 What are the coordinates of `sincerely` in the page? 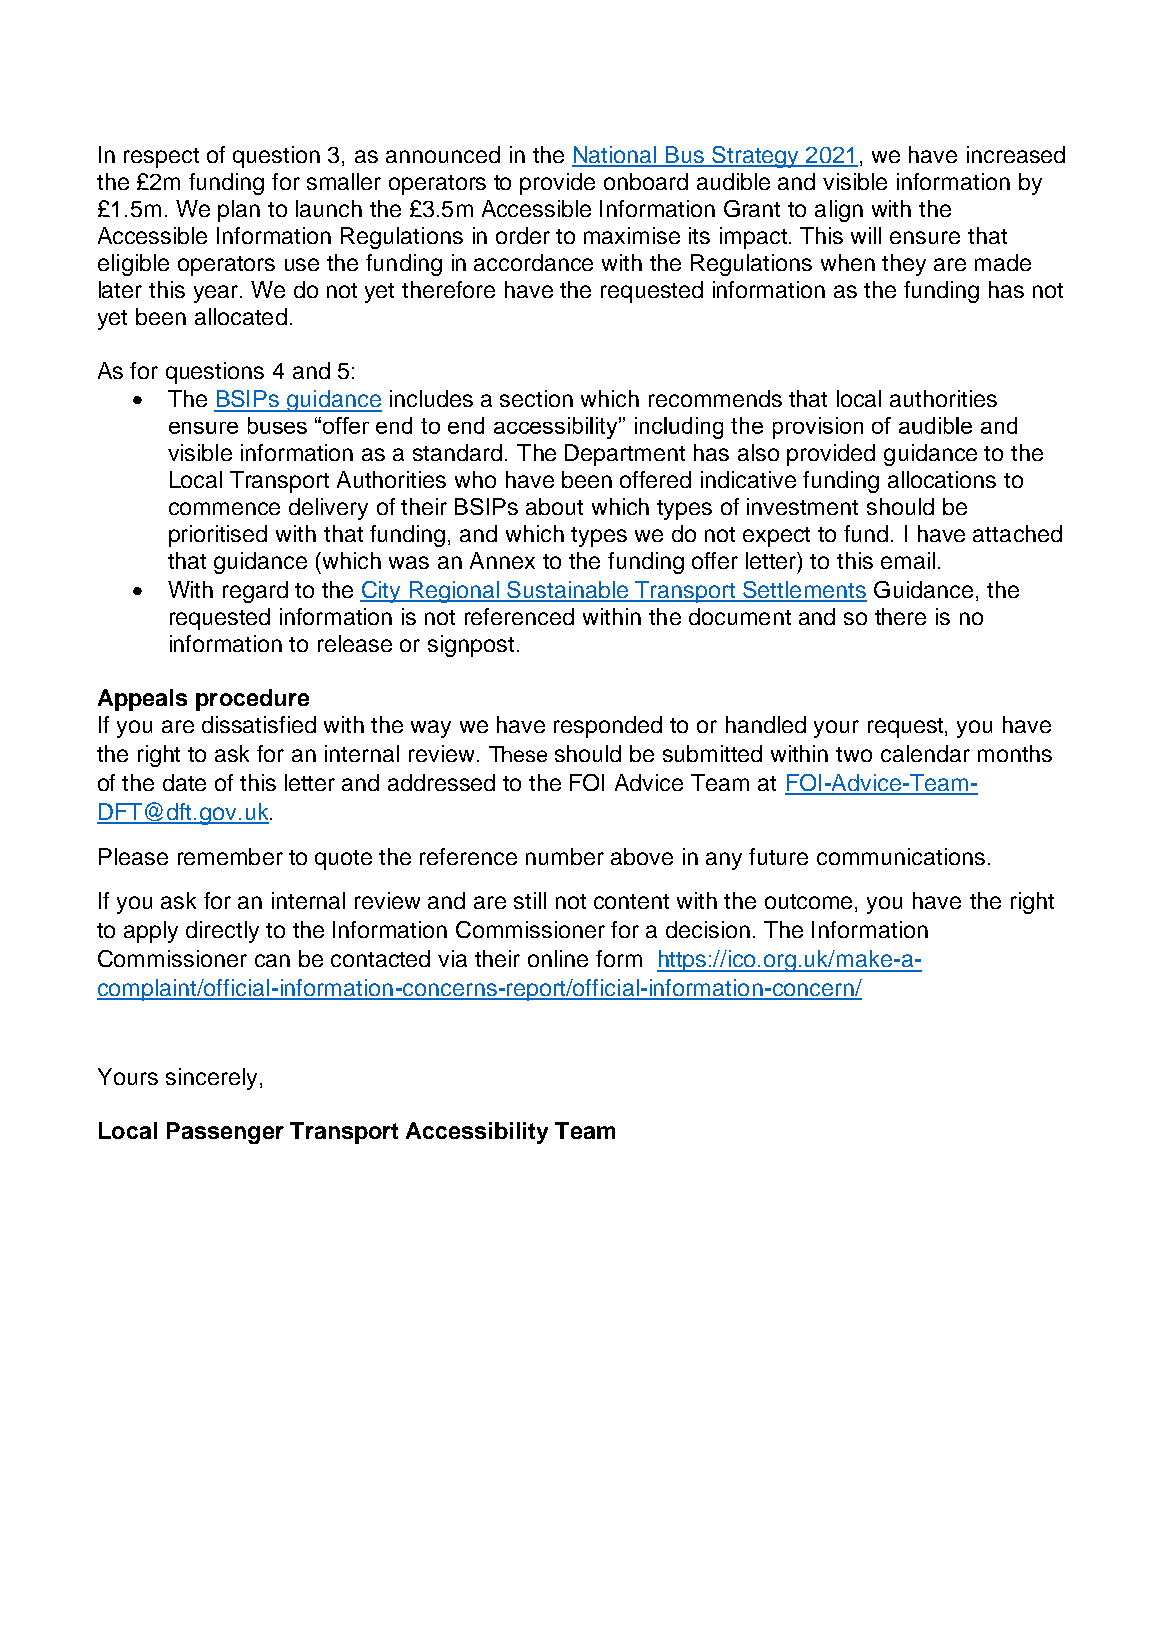 It's located at (211, 1079).
